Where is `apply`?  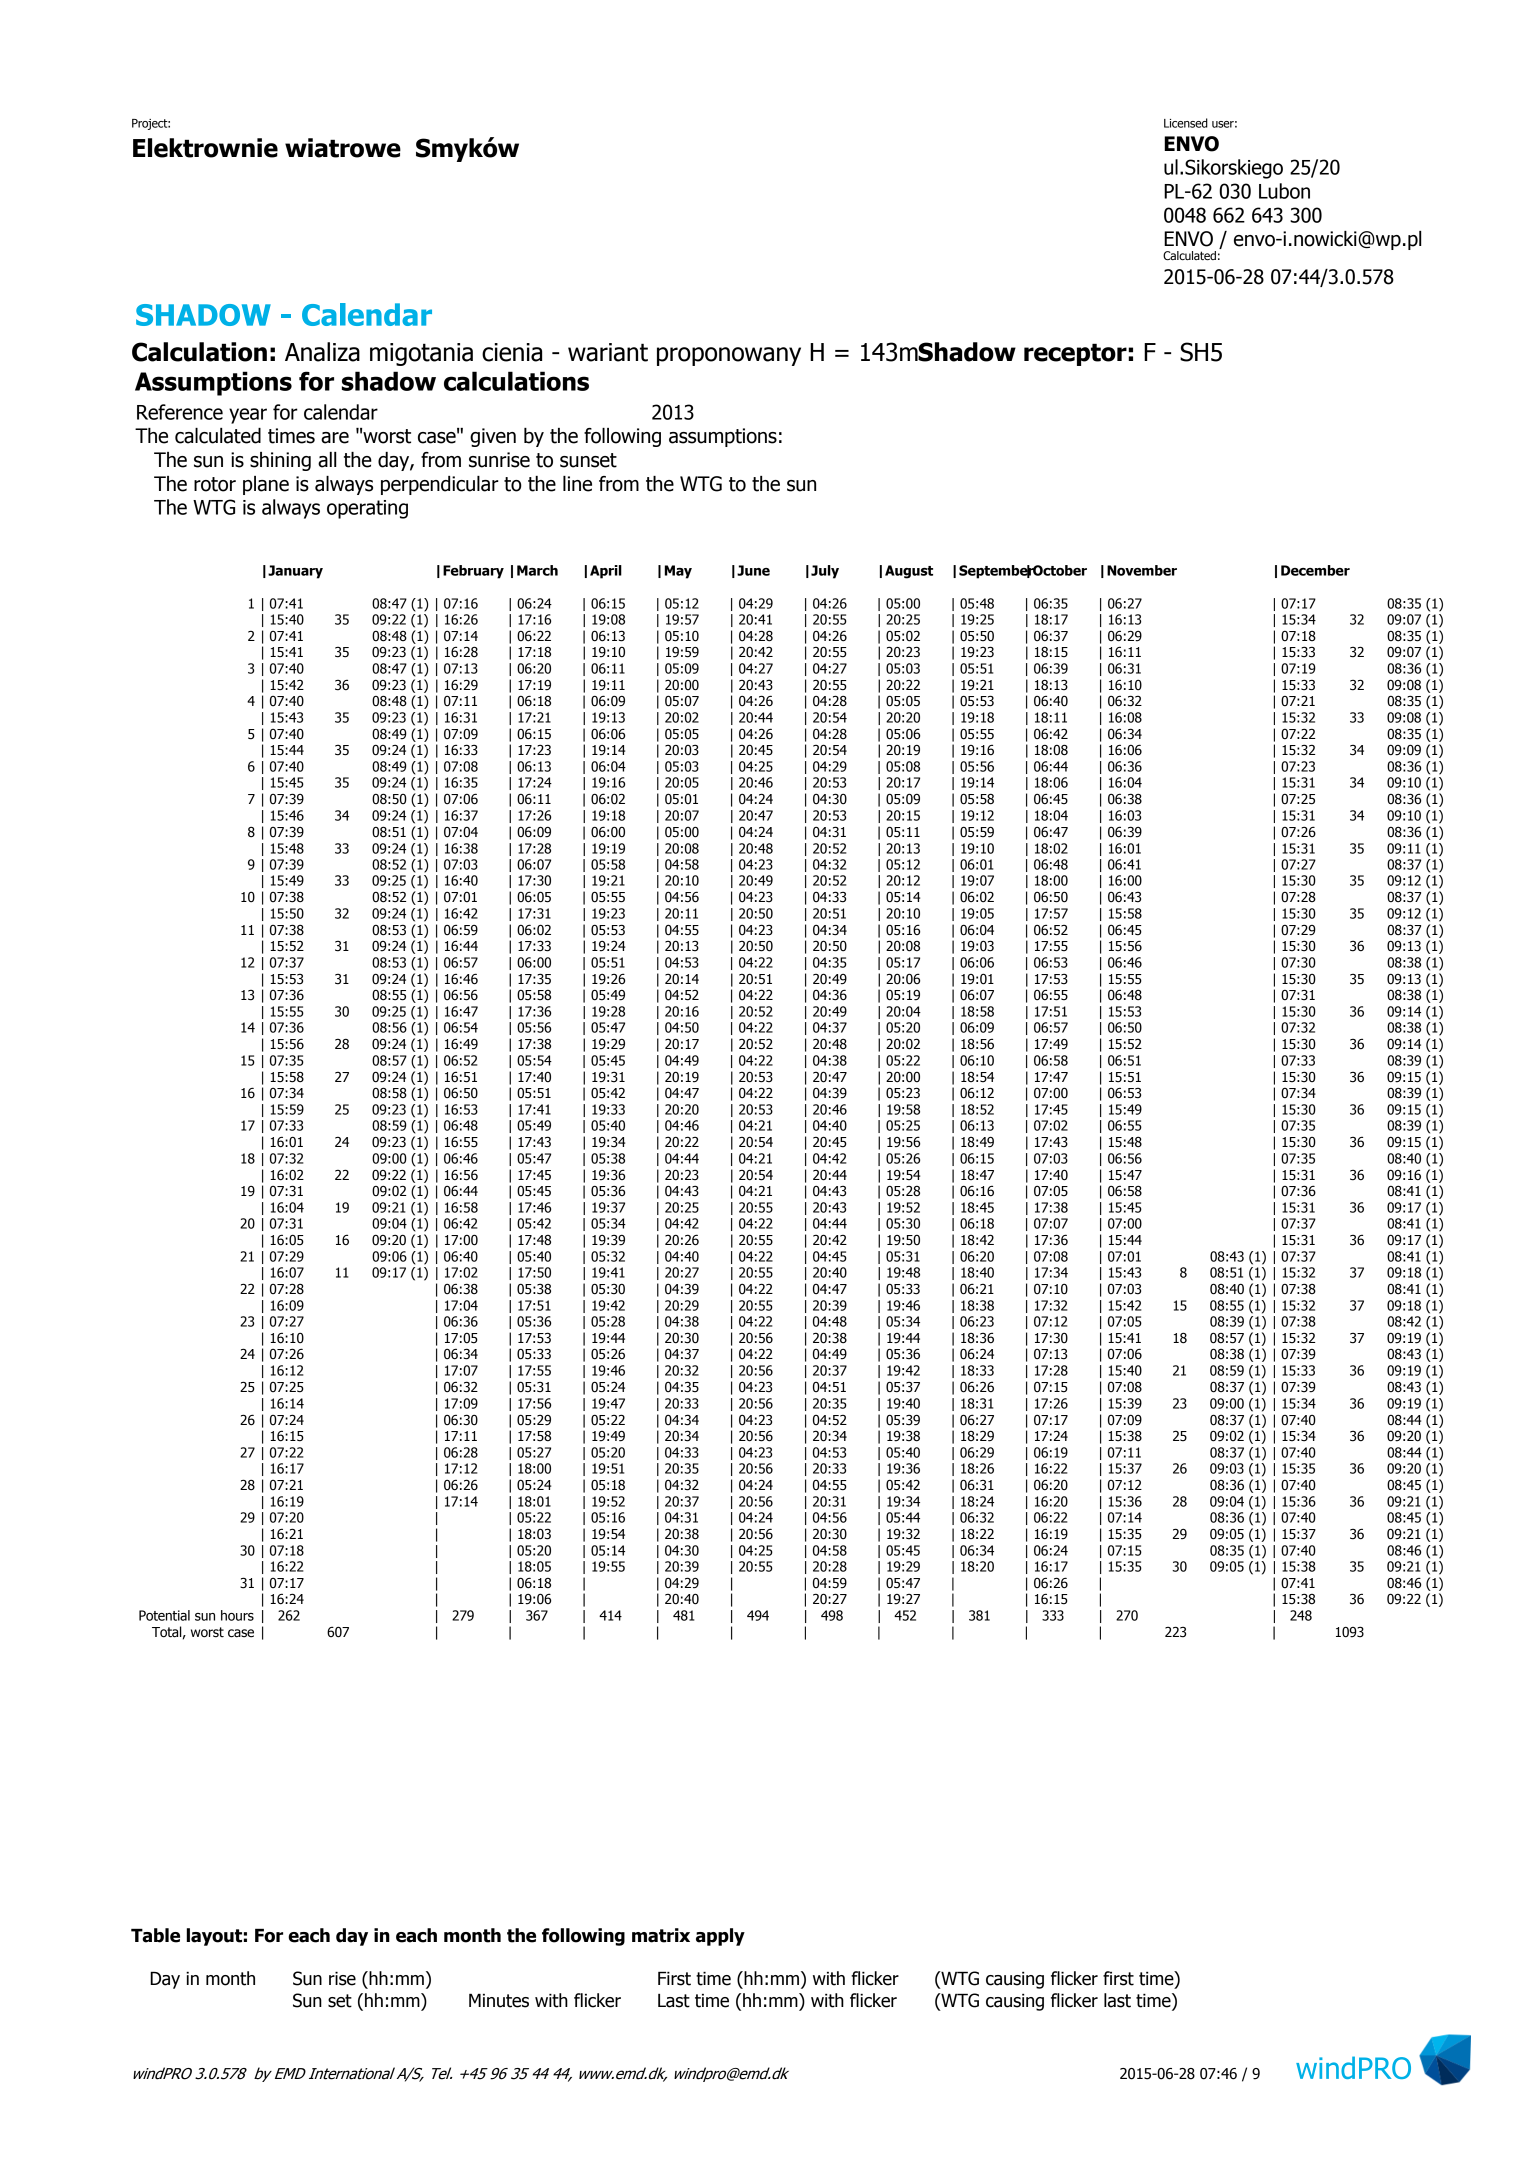 apply is located at coordinates (720, 1937).
